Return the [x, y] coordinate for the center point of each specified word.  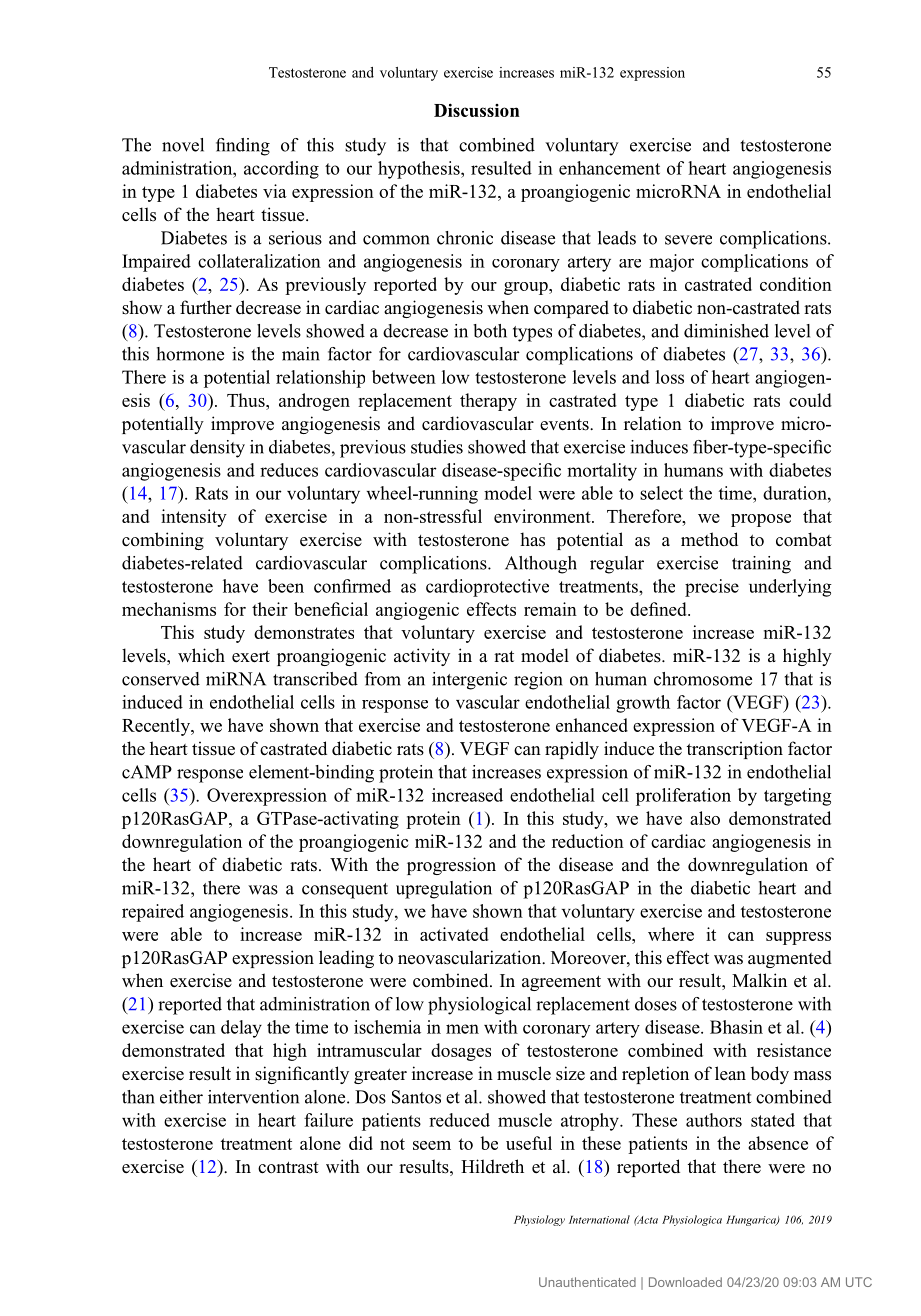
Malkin [759, 980]
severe [688, 240]
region [538, 681]
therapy [488, 402]
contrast [288, 1167]
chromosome [703, 679]
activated [454, 934]
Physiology [539, 1220]
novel [183, 145]
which [201, 655]
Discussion [477, 110]
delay [241, 1029]
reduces [289, 470]
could [810, 400]
